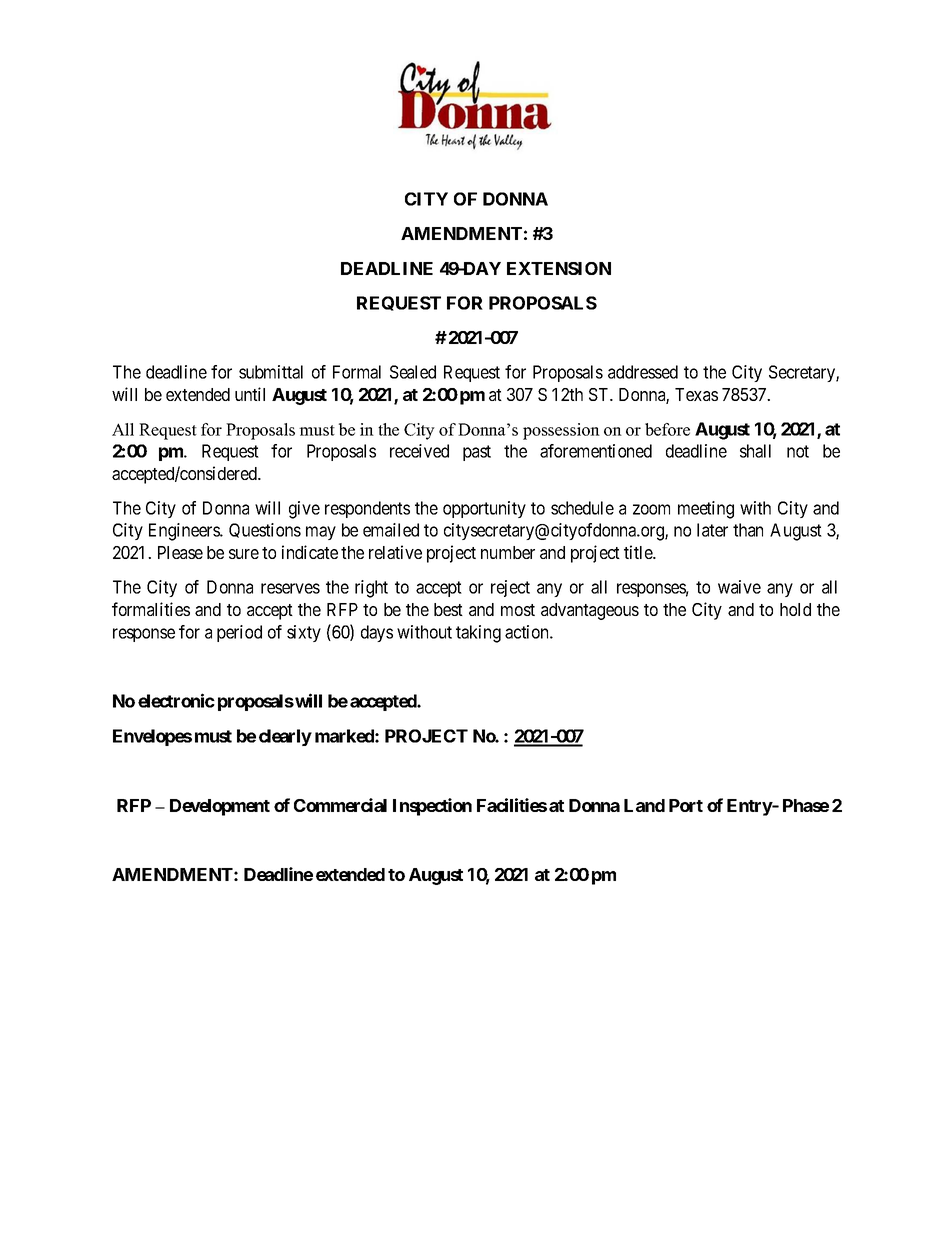  What do you see at coordinates (508, 552) in the document?
I see `number` at bounding box center [508, 552].
